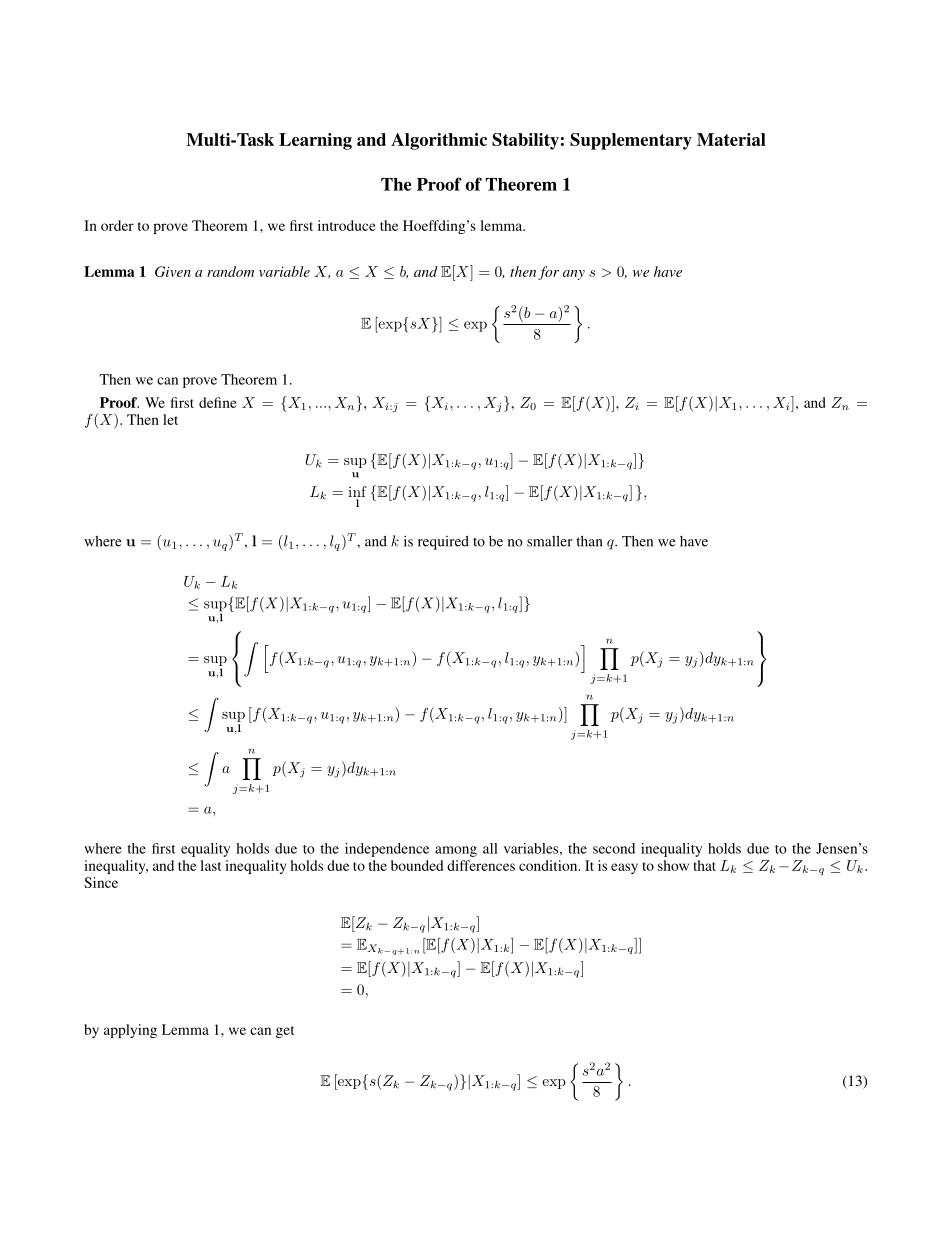 The width and height of the image is (952, 1233). I want to click on inf, so click(357, 491).
